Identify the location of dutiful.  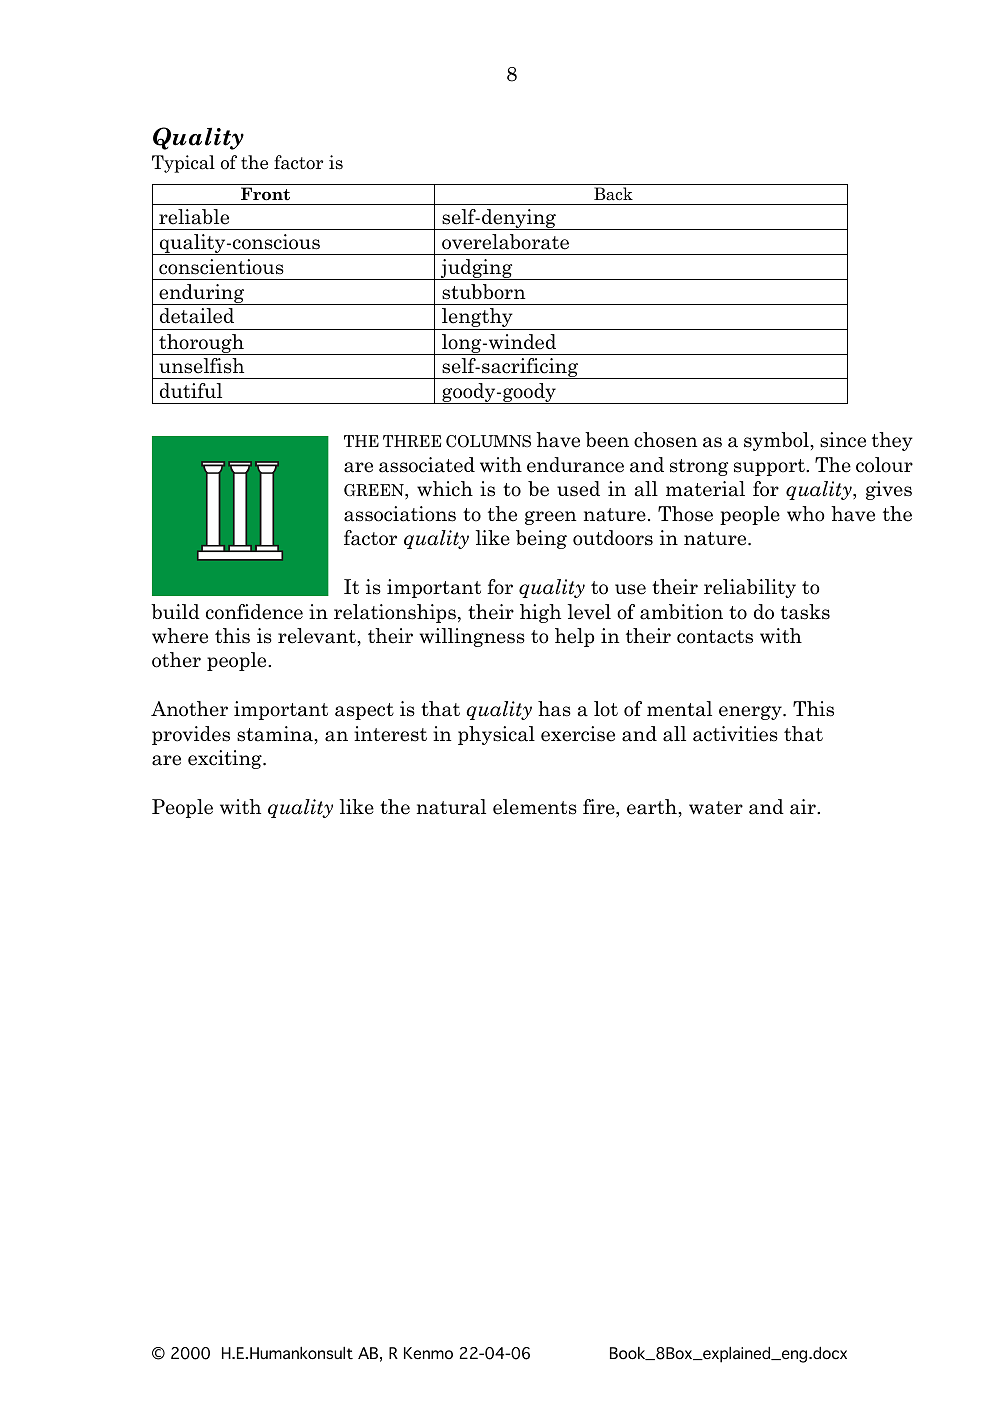
(191, 390).
